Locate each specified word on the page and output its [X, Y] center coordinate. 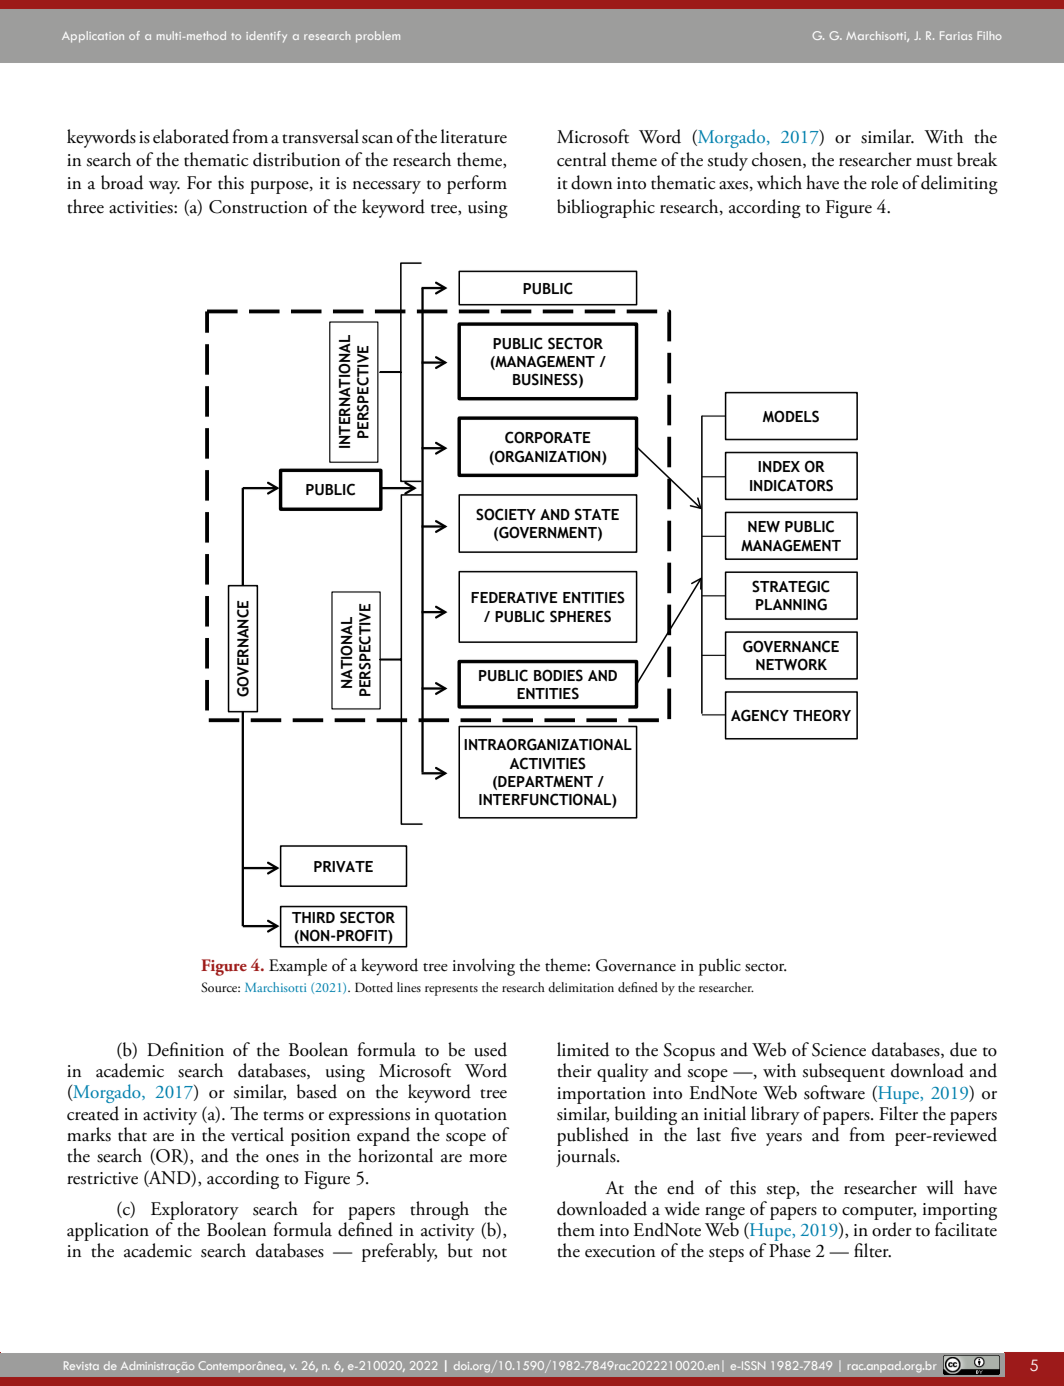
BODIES [558, 675]
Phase [790, 1250]
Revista [81, 1365]
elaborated [191, 136]
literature [474, 136]
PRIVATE [343, 867]
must [934, 162]
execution [620, 1251]
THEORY [822, 715]
